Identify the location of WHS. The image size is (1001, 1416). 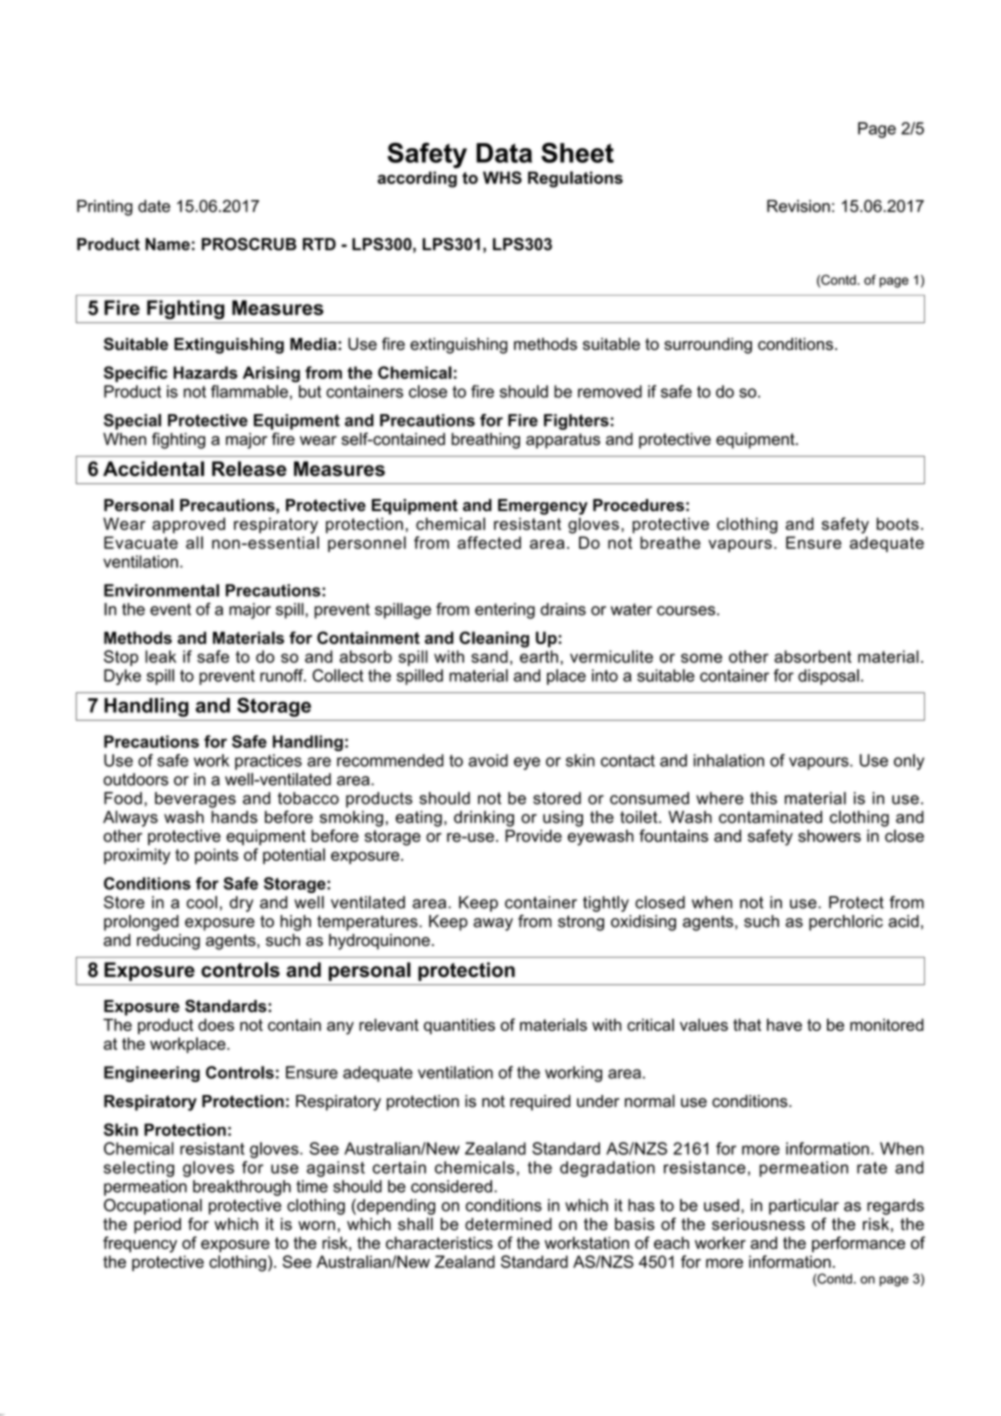
(502, 177).
